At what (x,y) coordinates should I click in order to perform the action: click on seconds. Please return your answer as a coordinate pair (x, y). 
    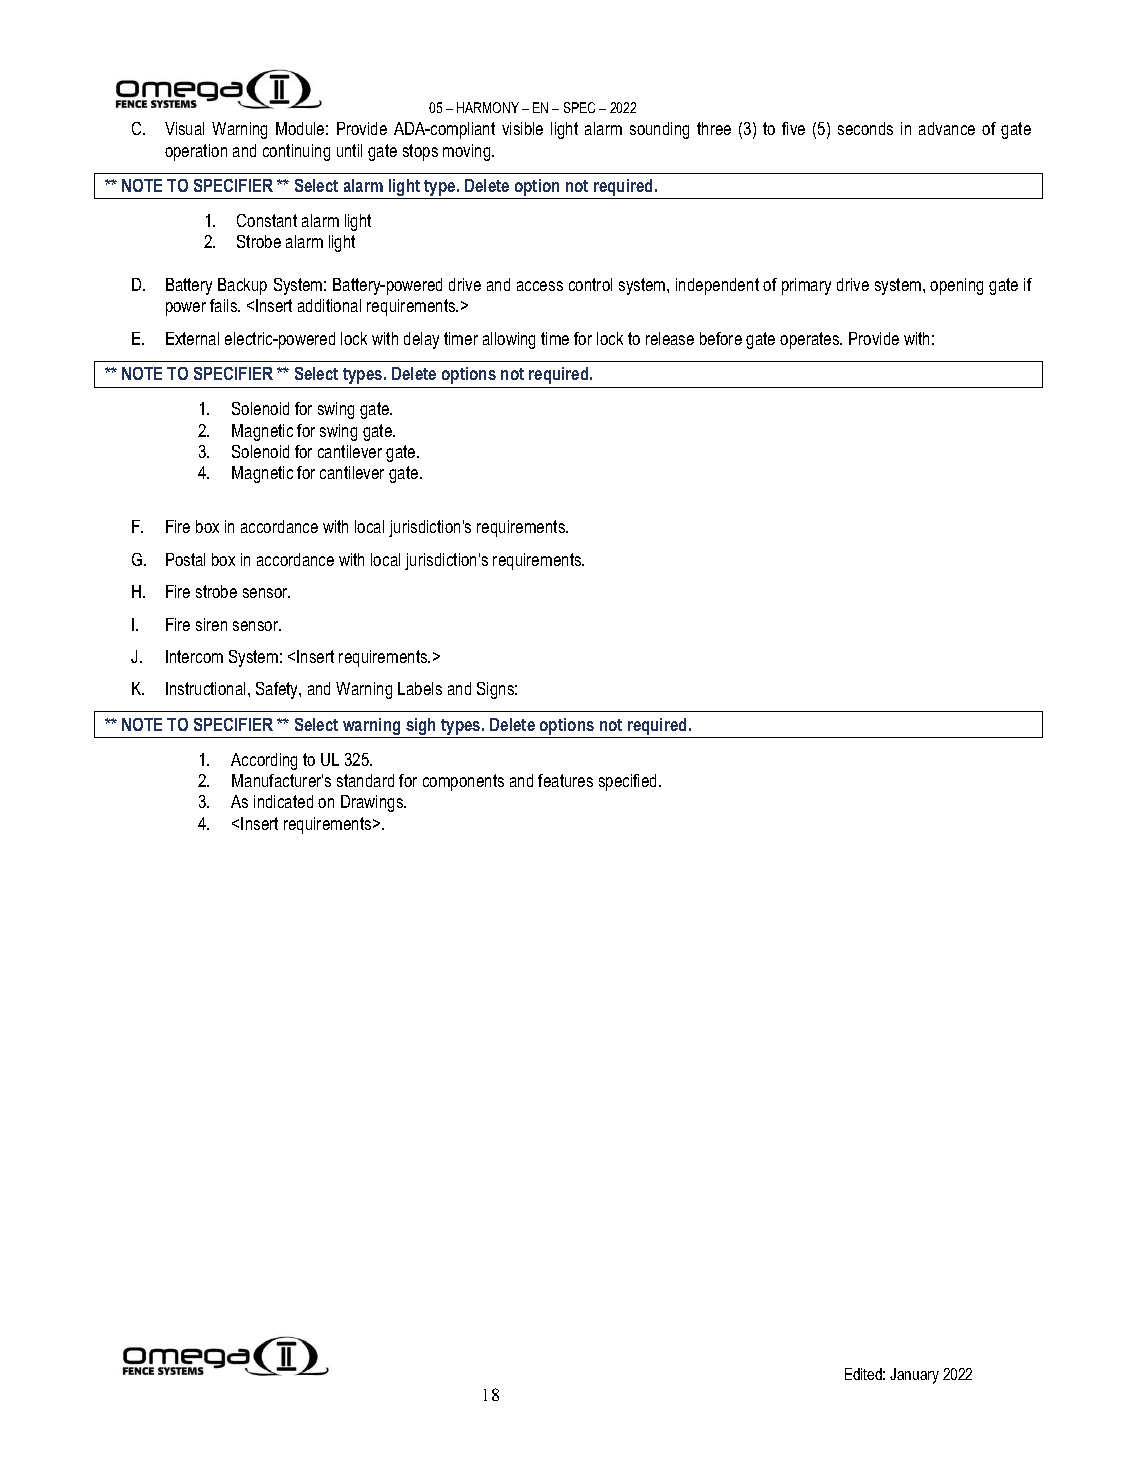
    Looking at the image, I should click on (865, 128).
